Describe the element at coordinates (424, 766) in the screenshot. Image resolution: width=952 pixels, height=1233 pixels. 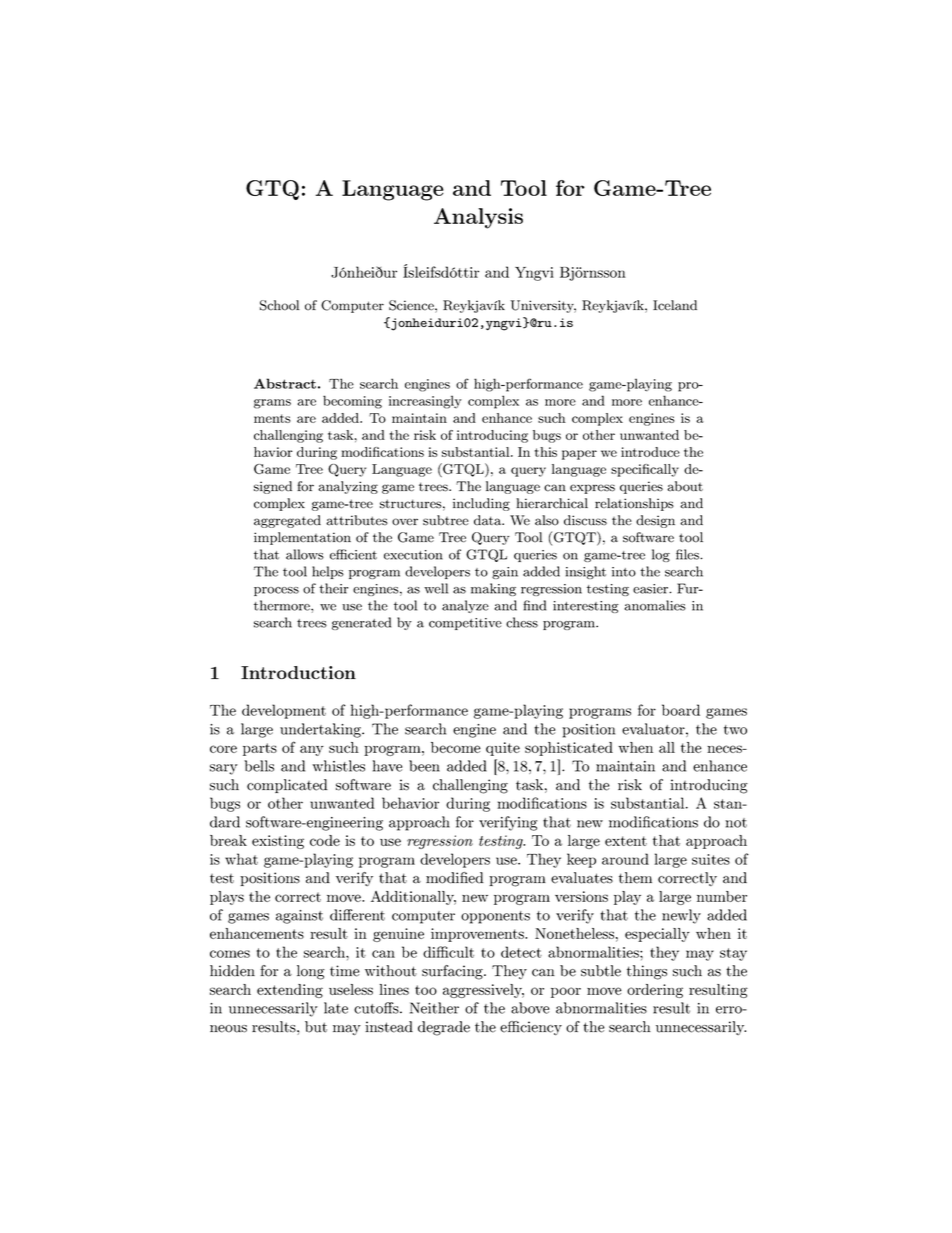
I see `been` at that location.
